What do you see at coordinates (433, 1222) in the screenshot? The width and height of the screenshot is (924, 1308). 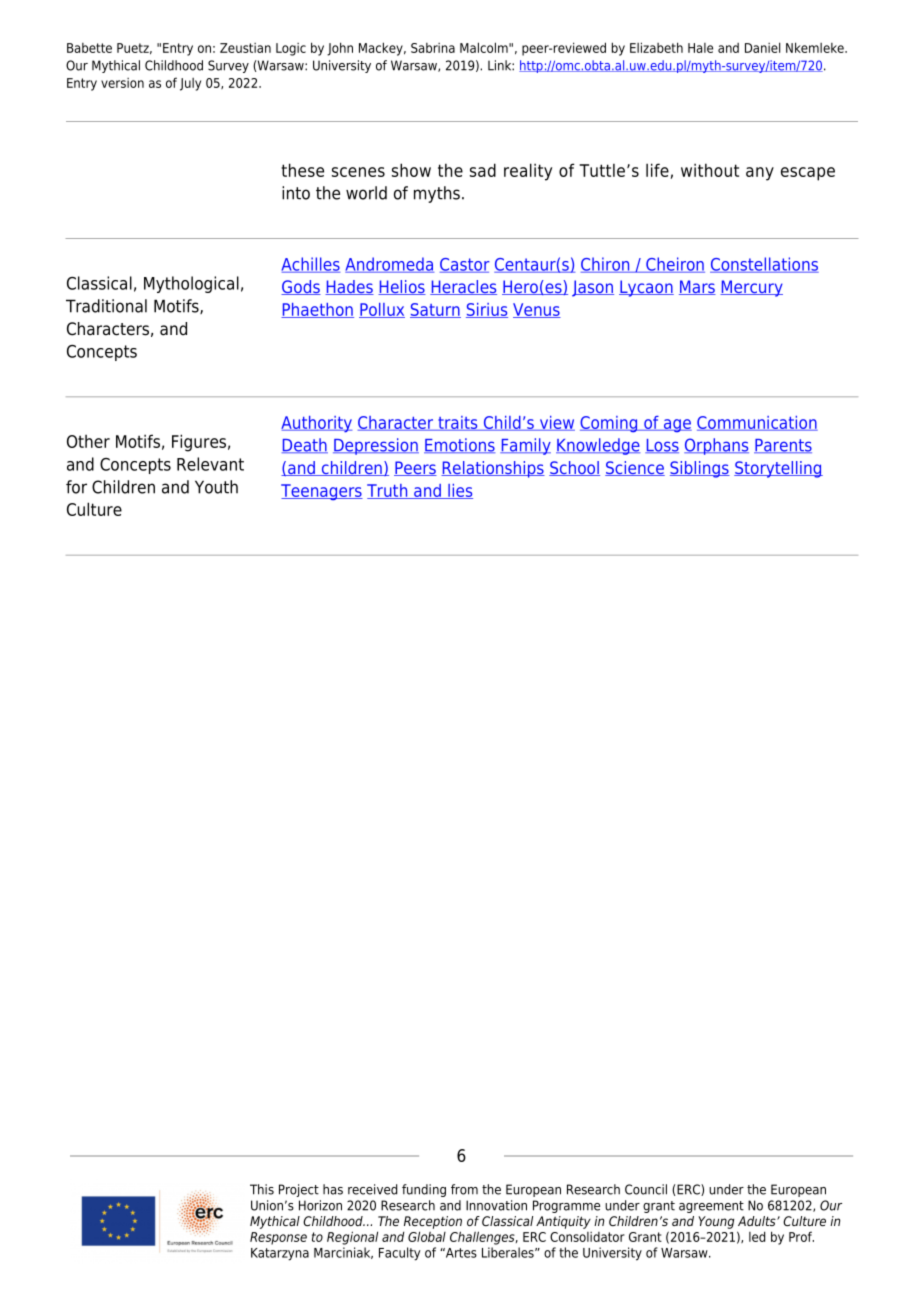 I see `Reception` at bounding box center [433, 1222].
